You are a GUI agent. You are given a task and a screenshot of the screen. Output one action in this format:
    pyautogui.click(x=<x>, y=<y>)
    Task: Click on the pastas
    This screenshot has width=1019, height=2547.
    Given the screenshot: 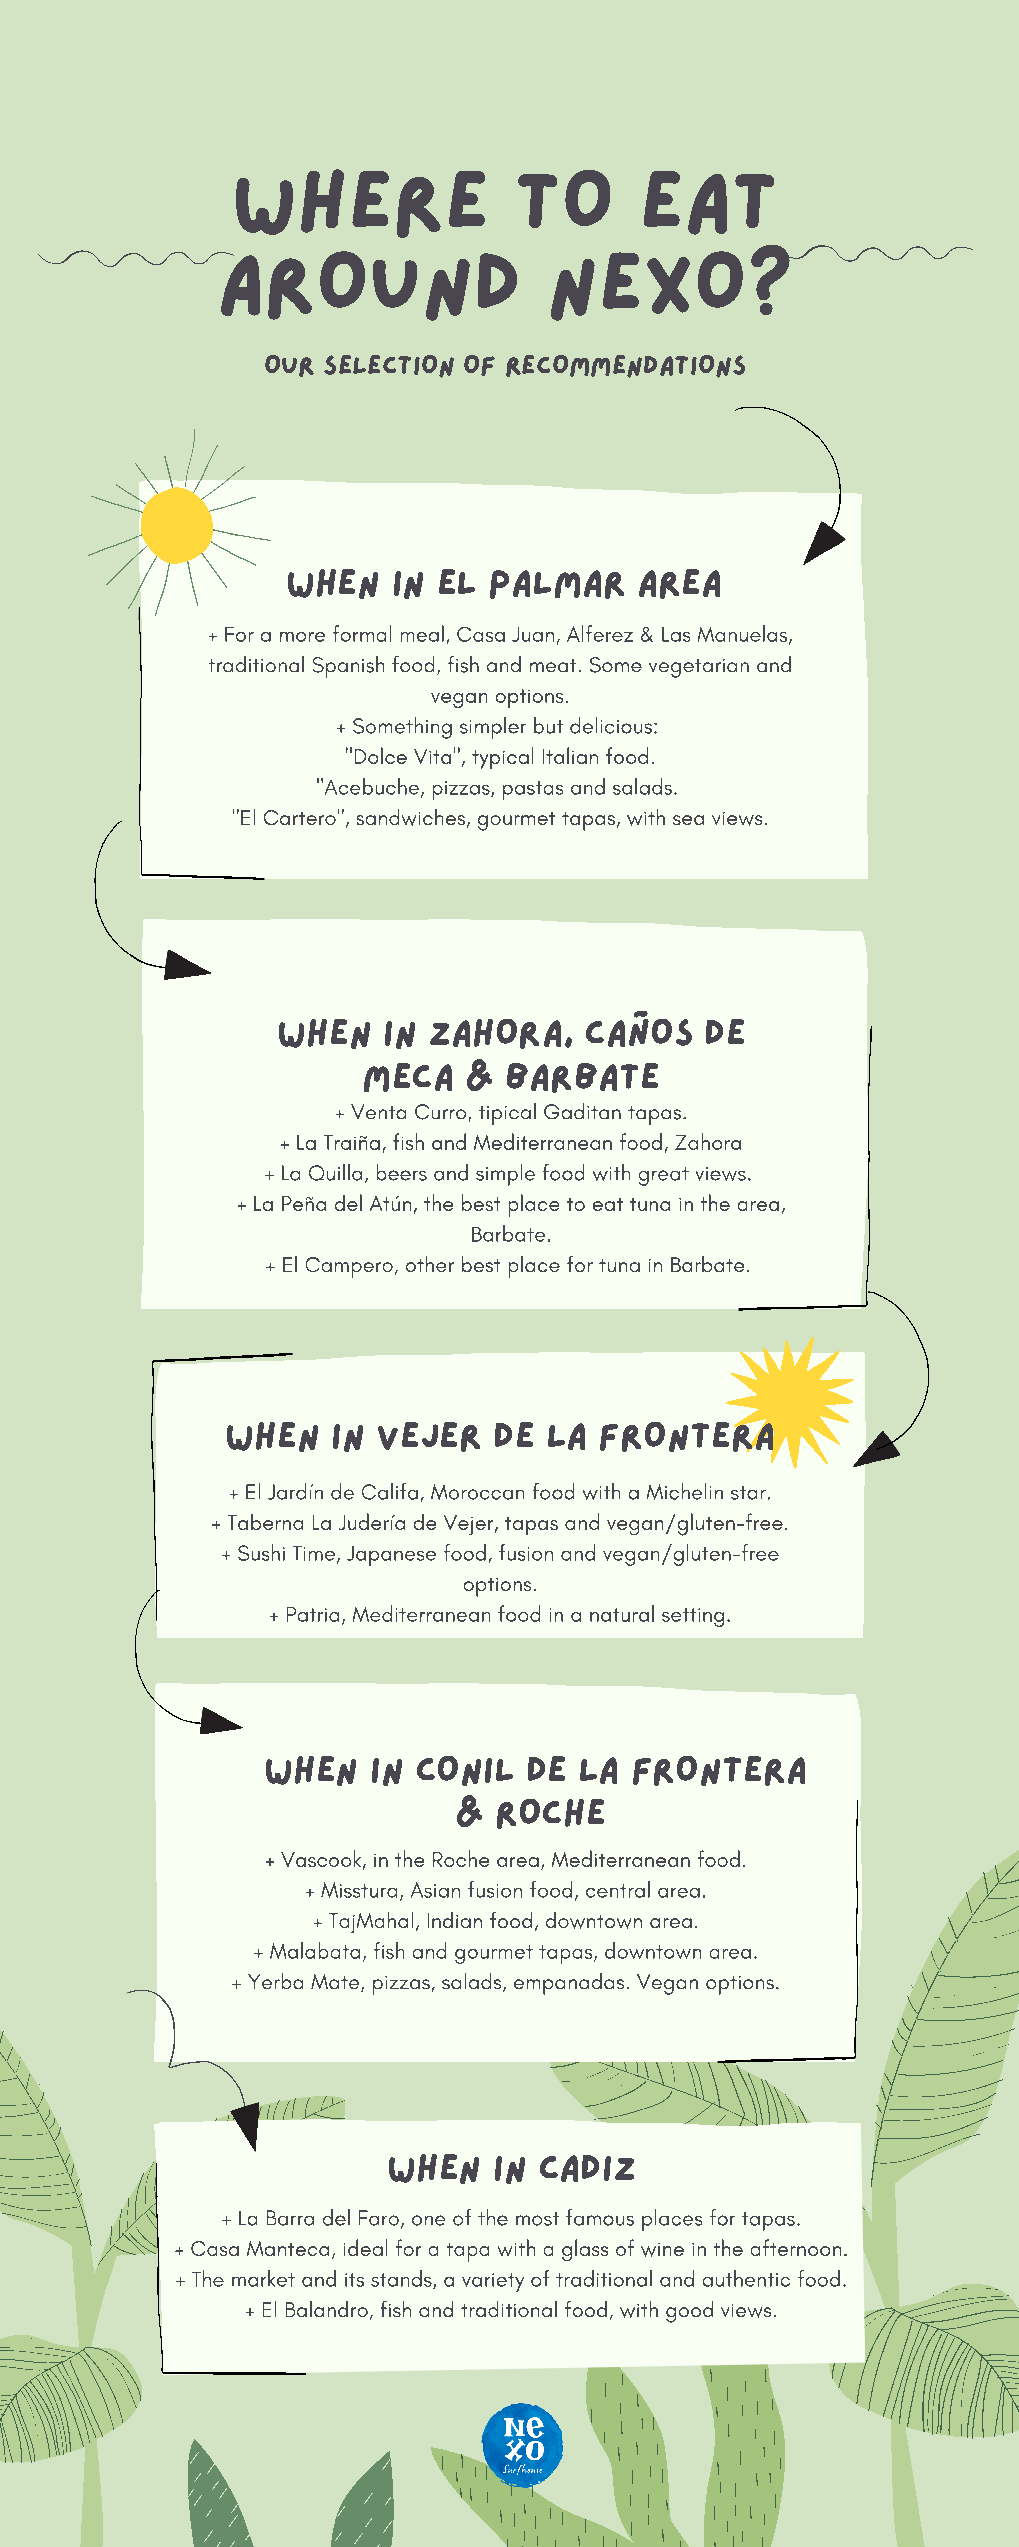 What is the action you would take?
    pyautogui.click(x=533, y=790)
